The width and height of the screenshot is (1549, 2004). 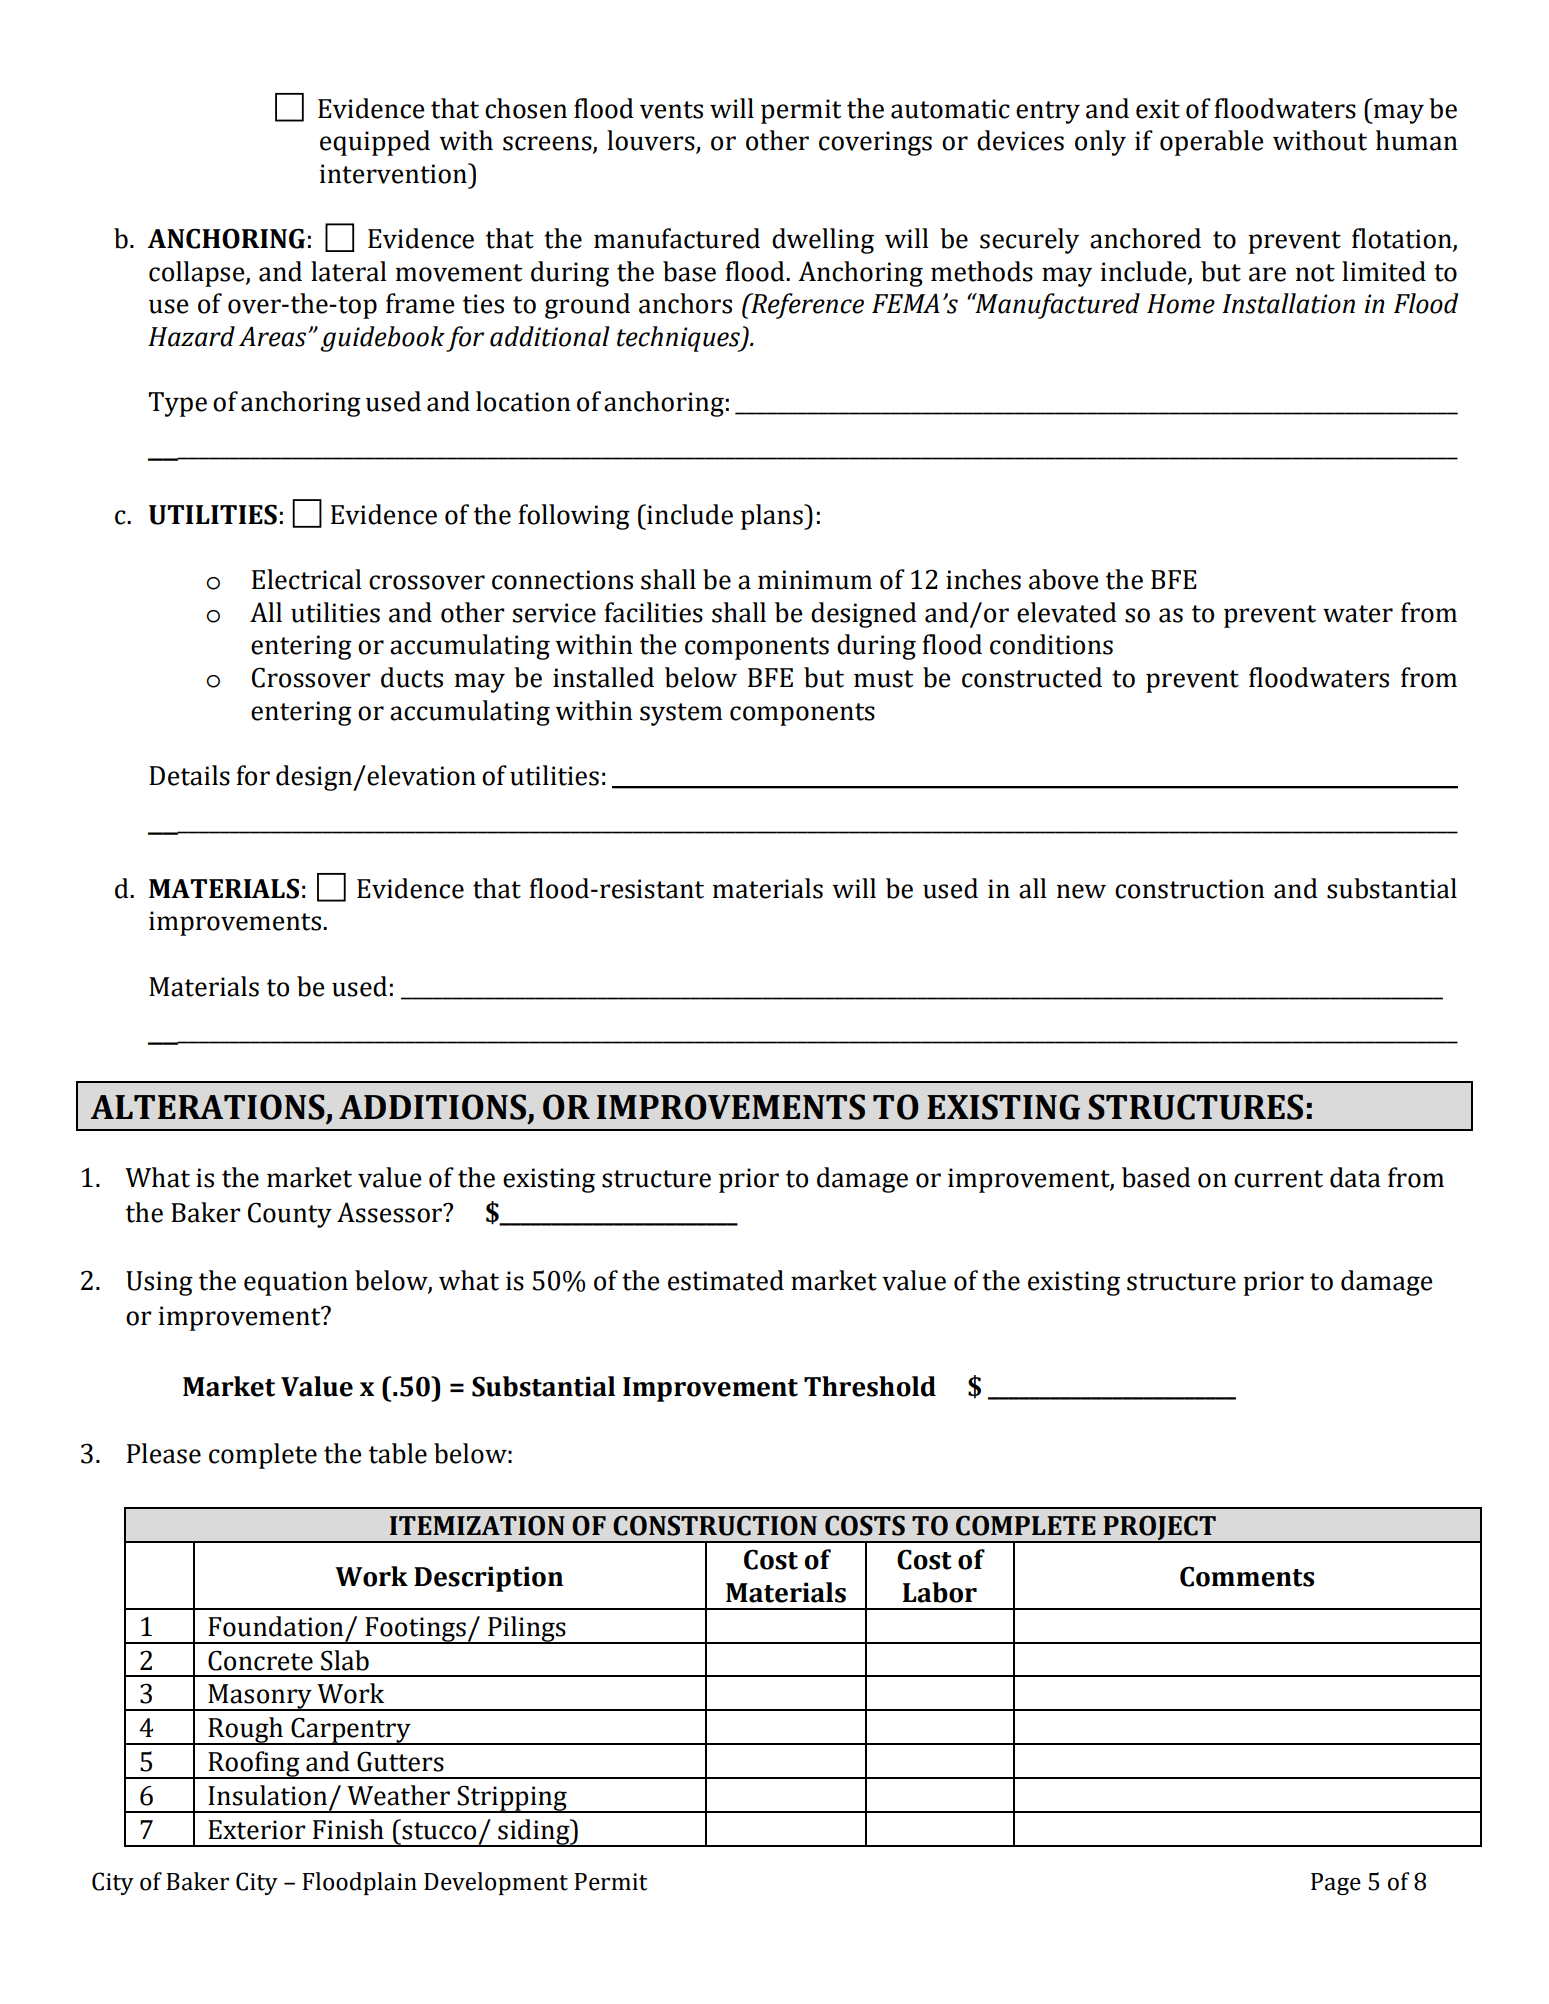 What do you see at coordinates (348, 1829) in the screenshot?
I see `Finish` at bounding box center [348, 1829].
